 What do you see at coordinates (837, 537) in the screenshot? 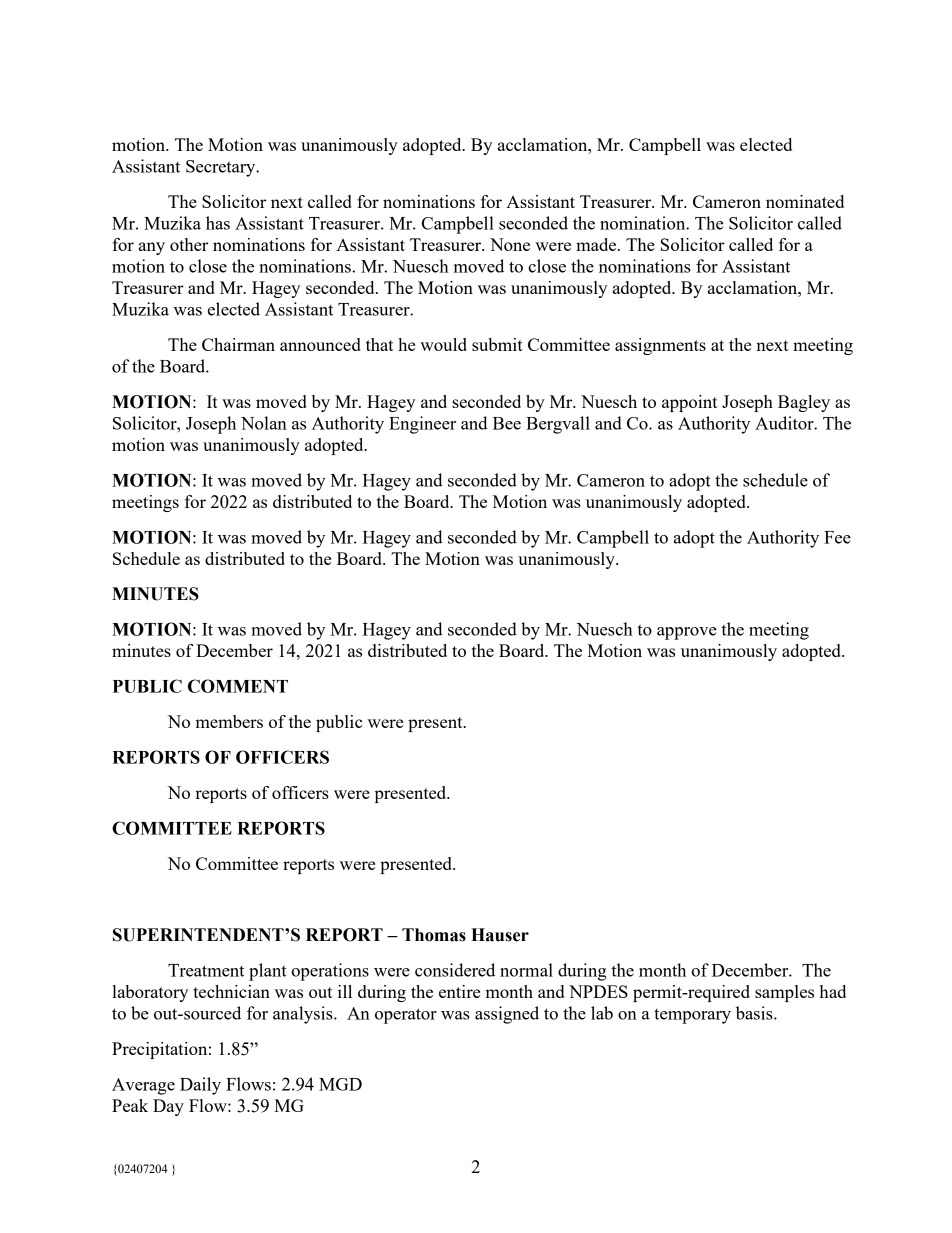
I see `Fee` at bounding box center [837, 537].
